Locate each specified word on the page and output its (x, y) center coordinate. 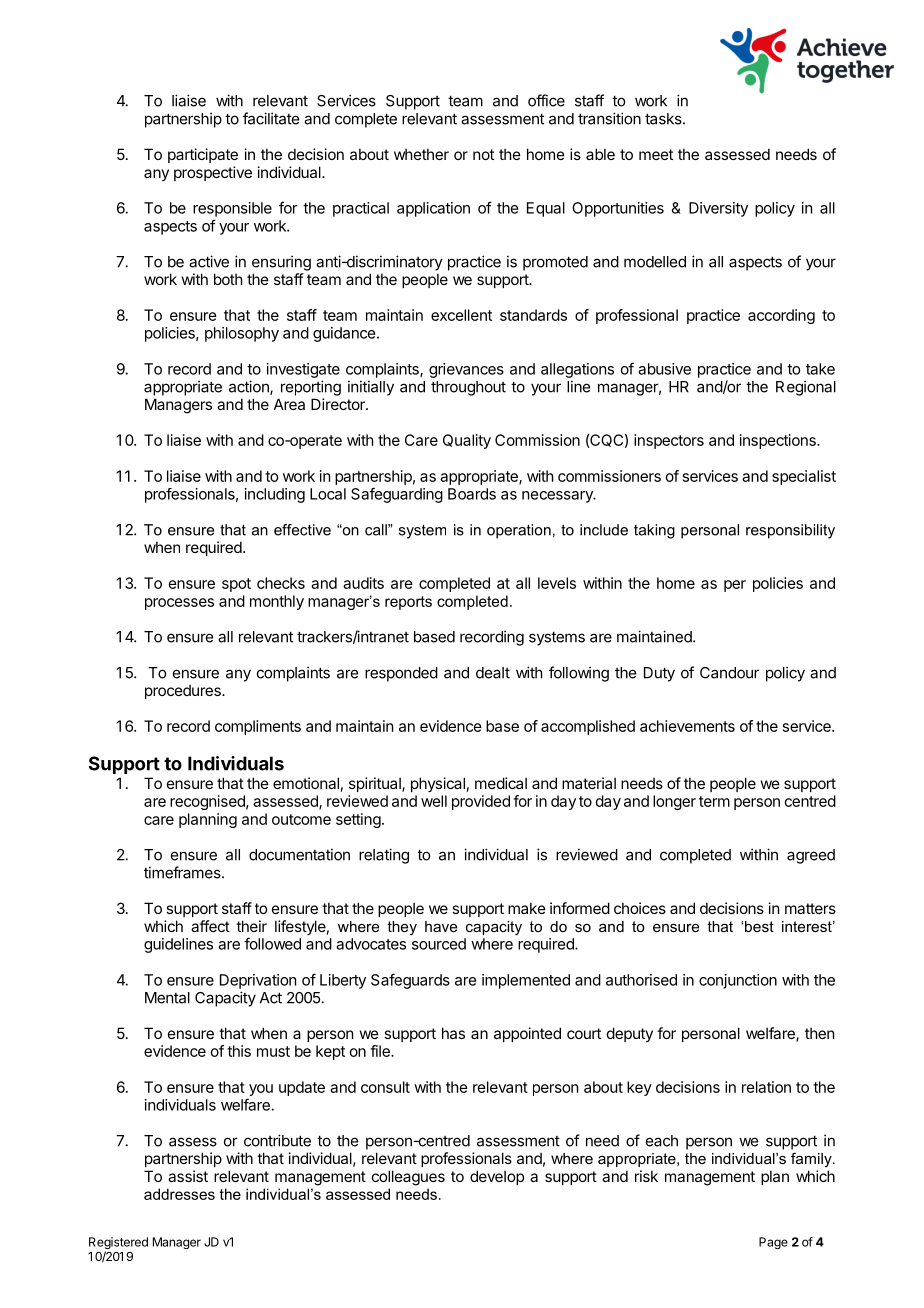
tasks (664, 119)
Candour (729, 673)
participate (203, 155)
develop (497, 1177)
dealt (493, 673)
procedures (184, 692)
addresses (179, 1194)
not (483, 154)
